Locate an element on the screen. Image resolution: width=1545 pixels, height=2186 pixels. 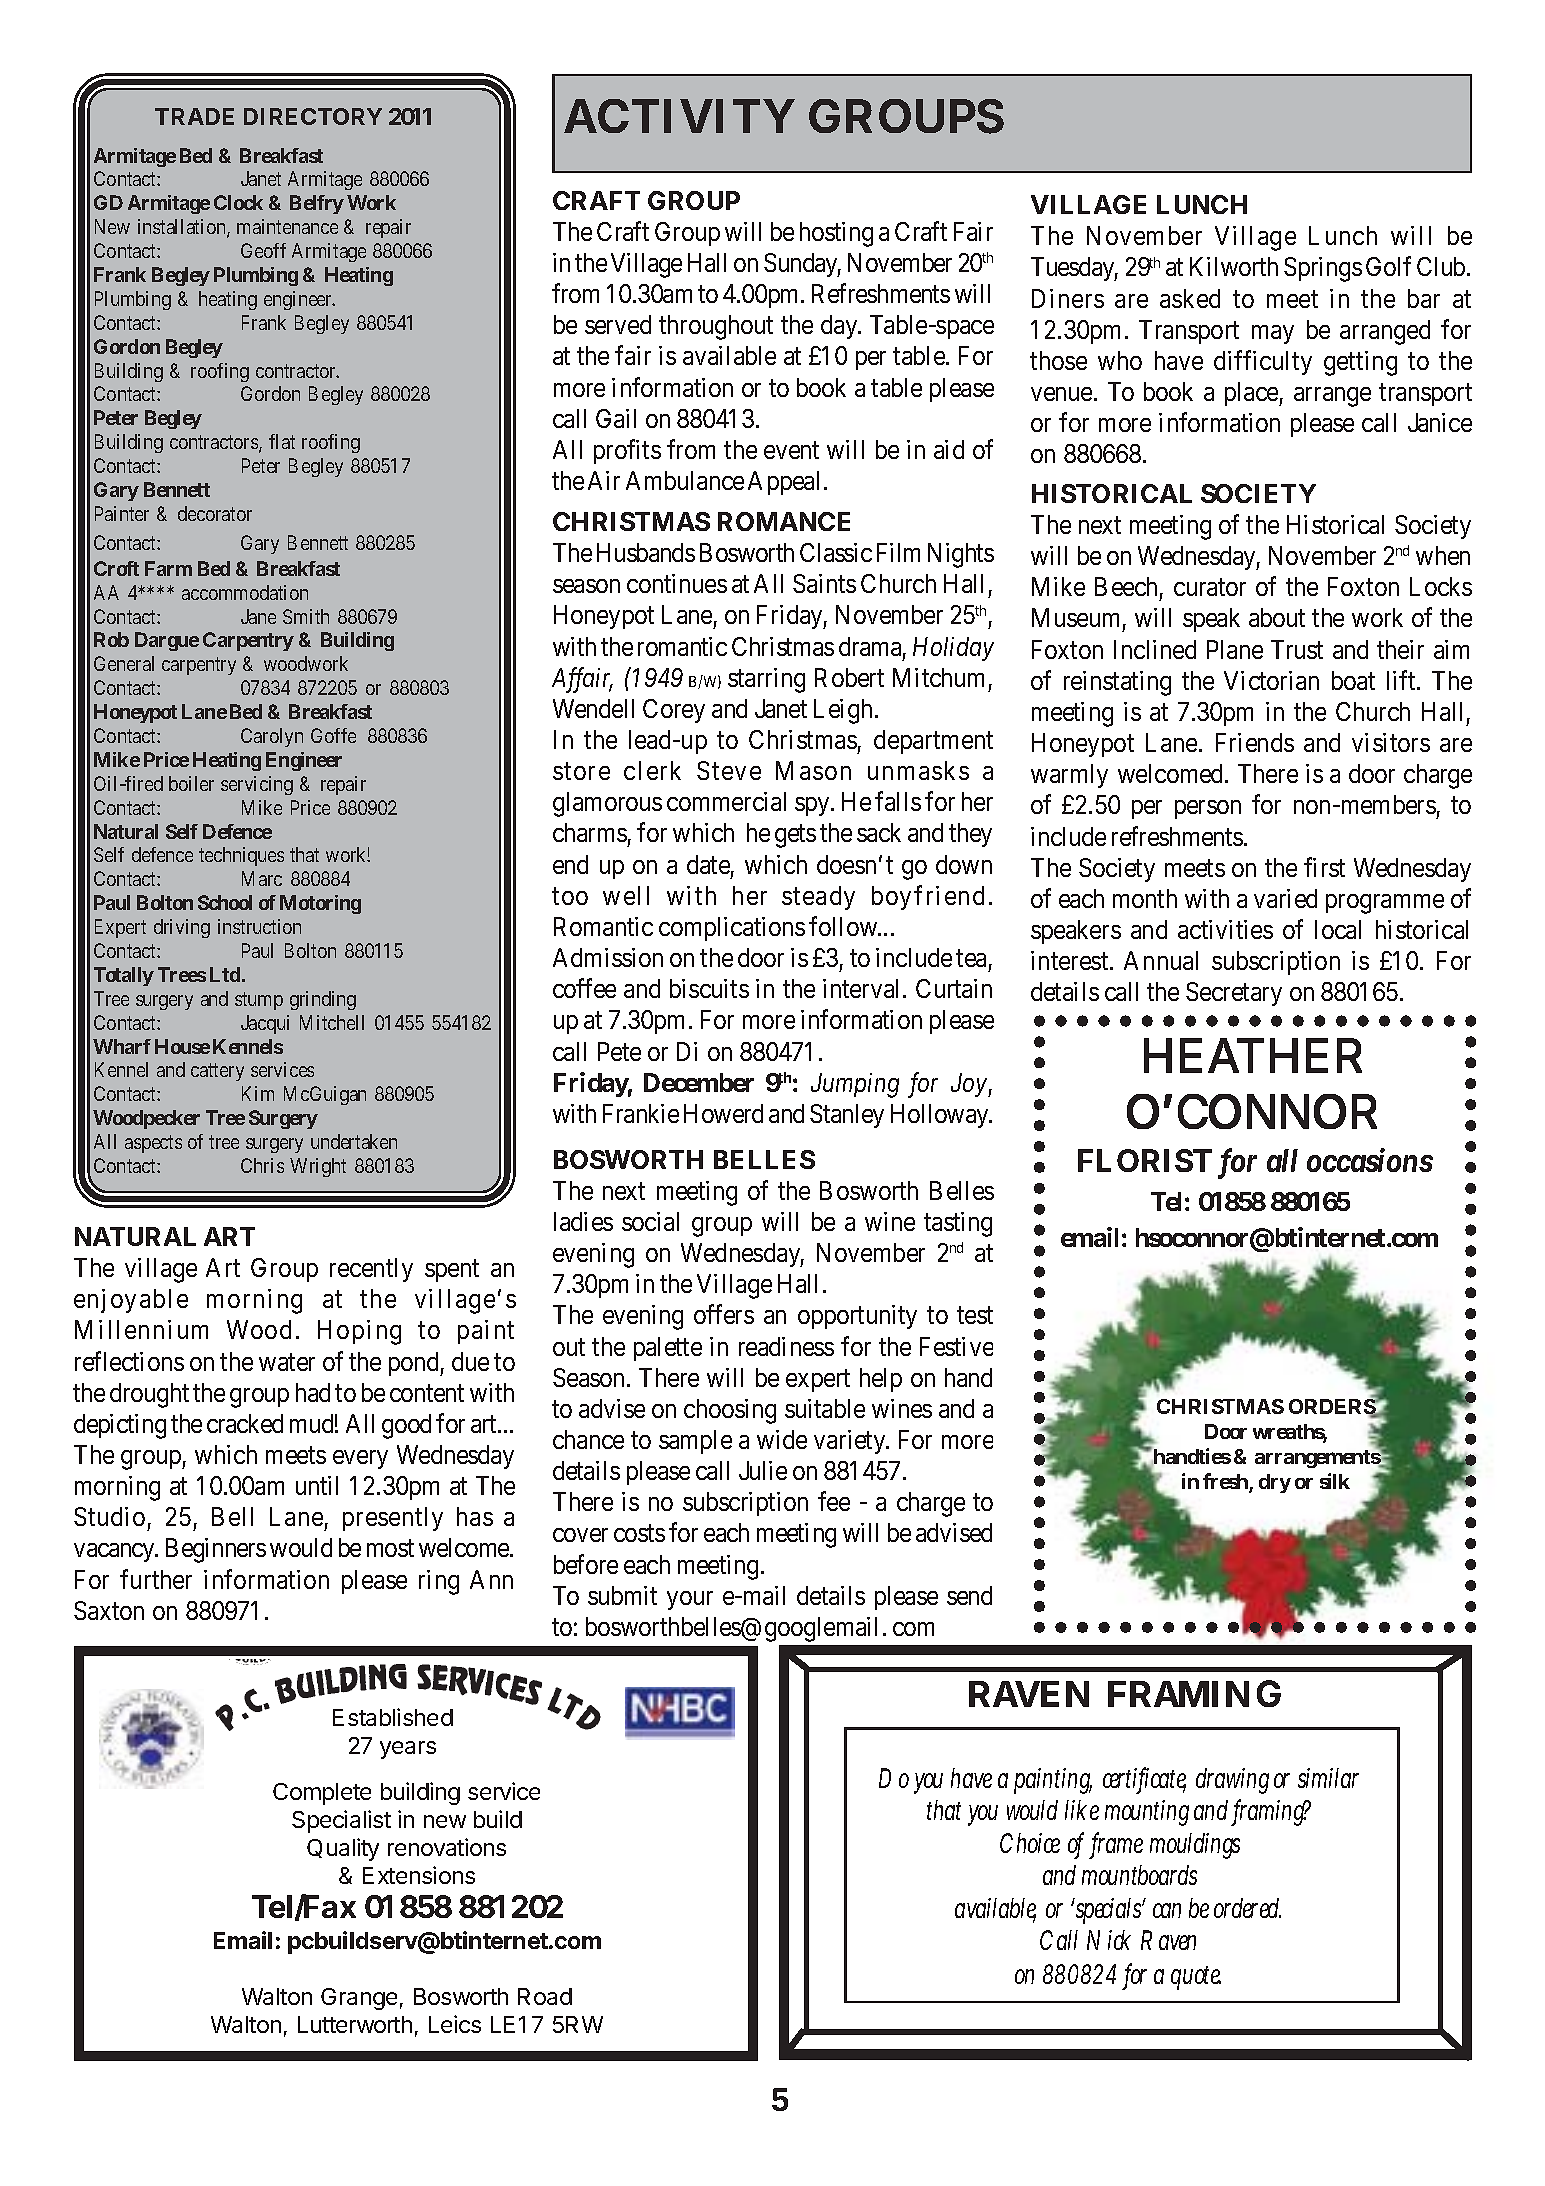
Clock is located at coordinates (238, 202).
